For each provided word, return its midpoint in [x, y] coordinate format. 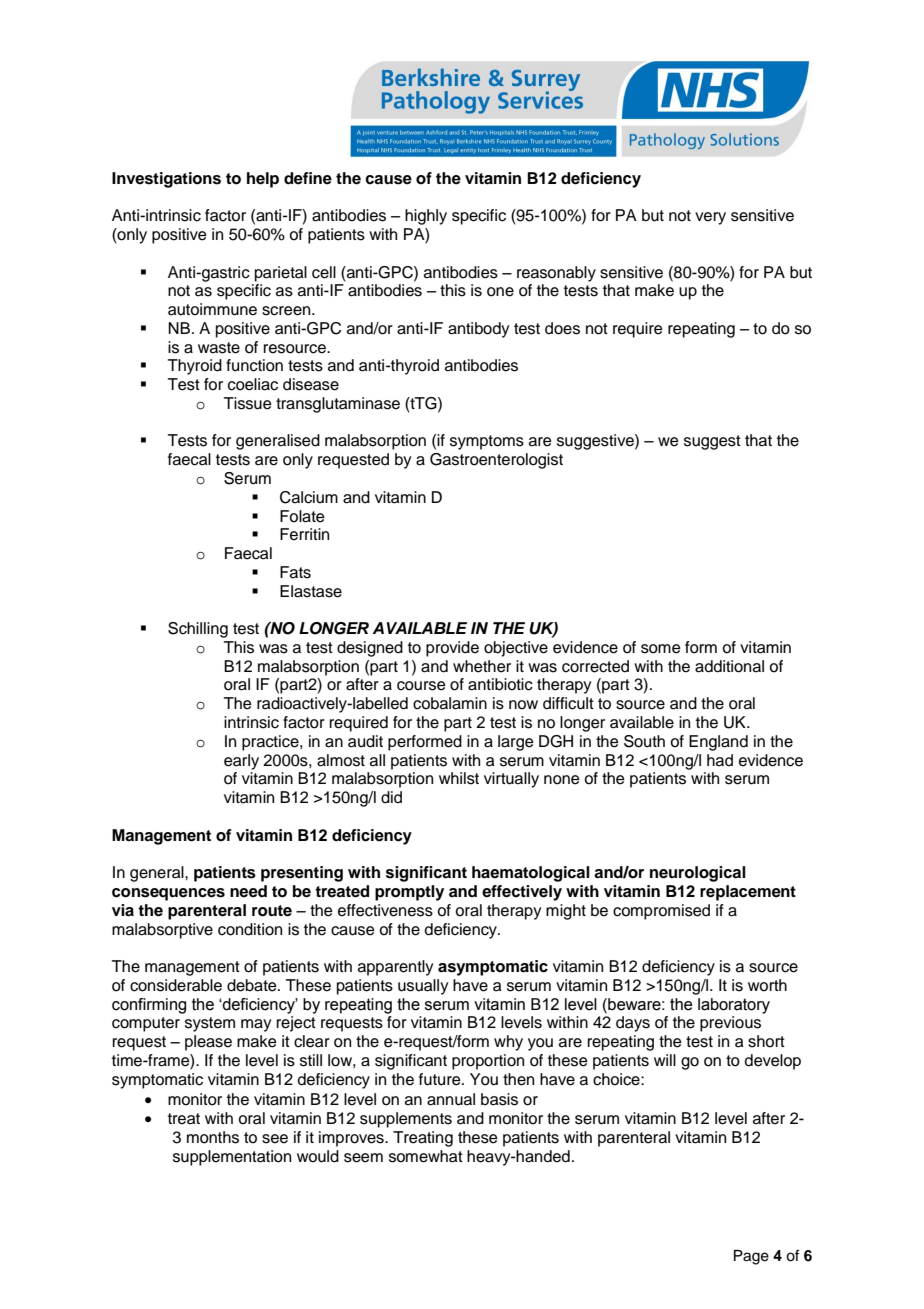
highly [426, 217]
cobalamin [450, 703]
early [241, 762]
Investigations [166, 180]
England [718, 743]
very [710, 218]
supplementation [232, 1158]
